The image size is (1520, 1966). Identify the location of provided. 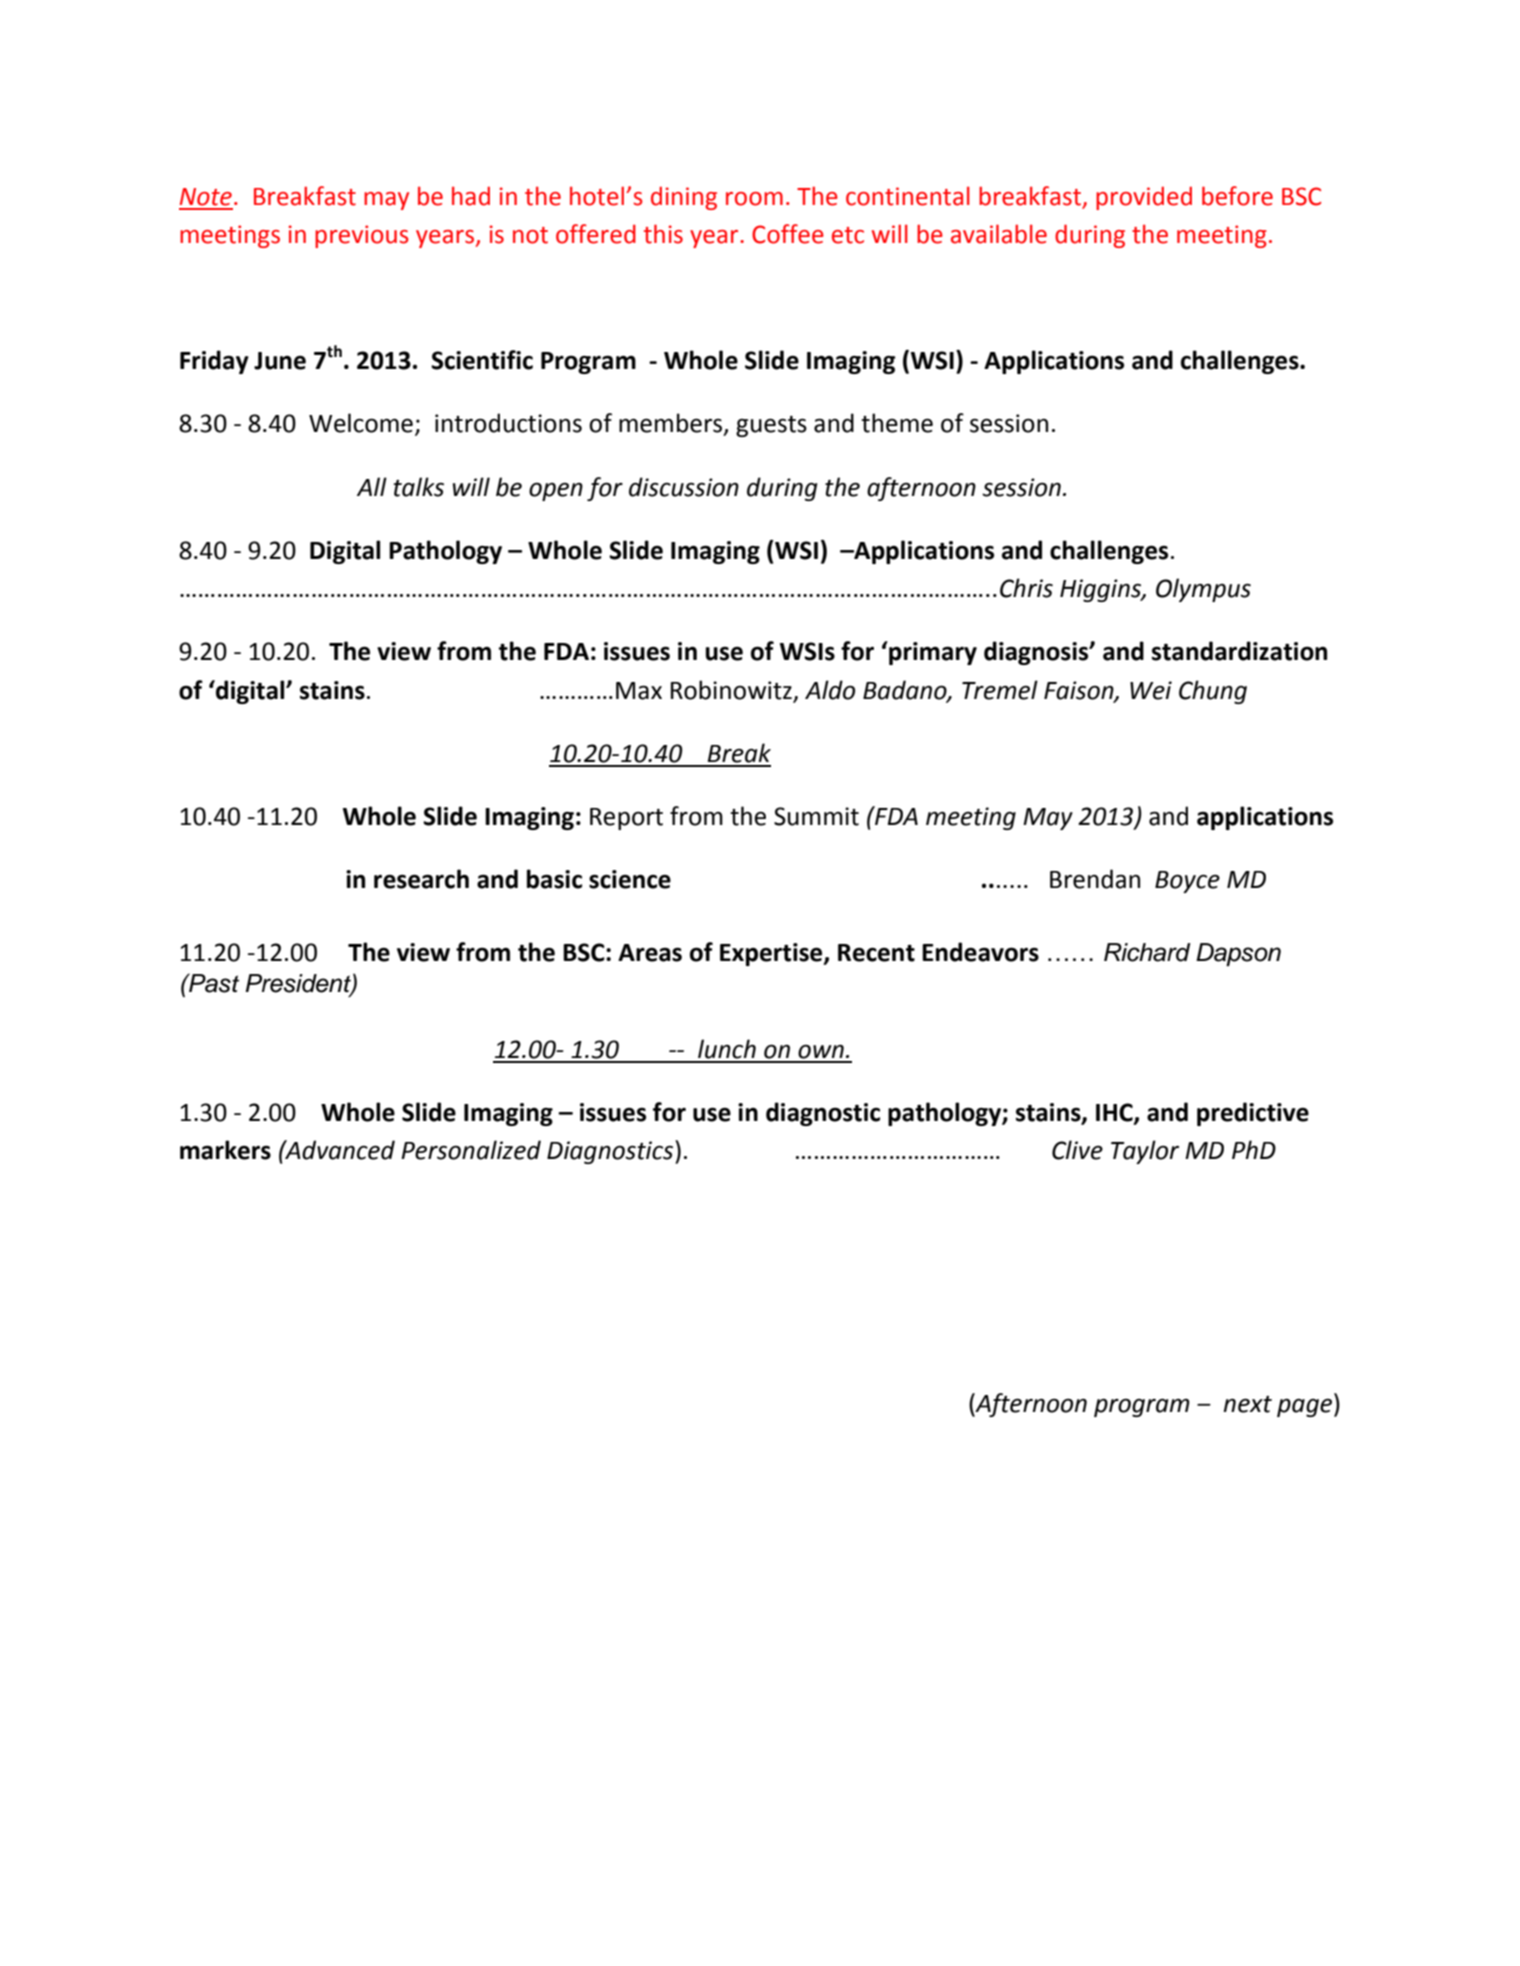
(1144, 198).
